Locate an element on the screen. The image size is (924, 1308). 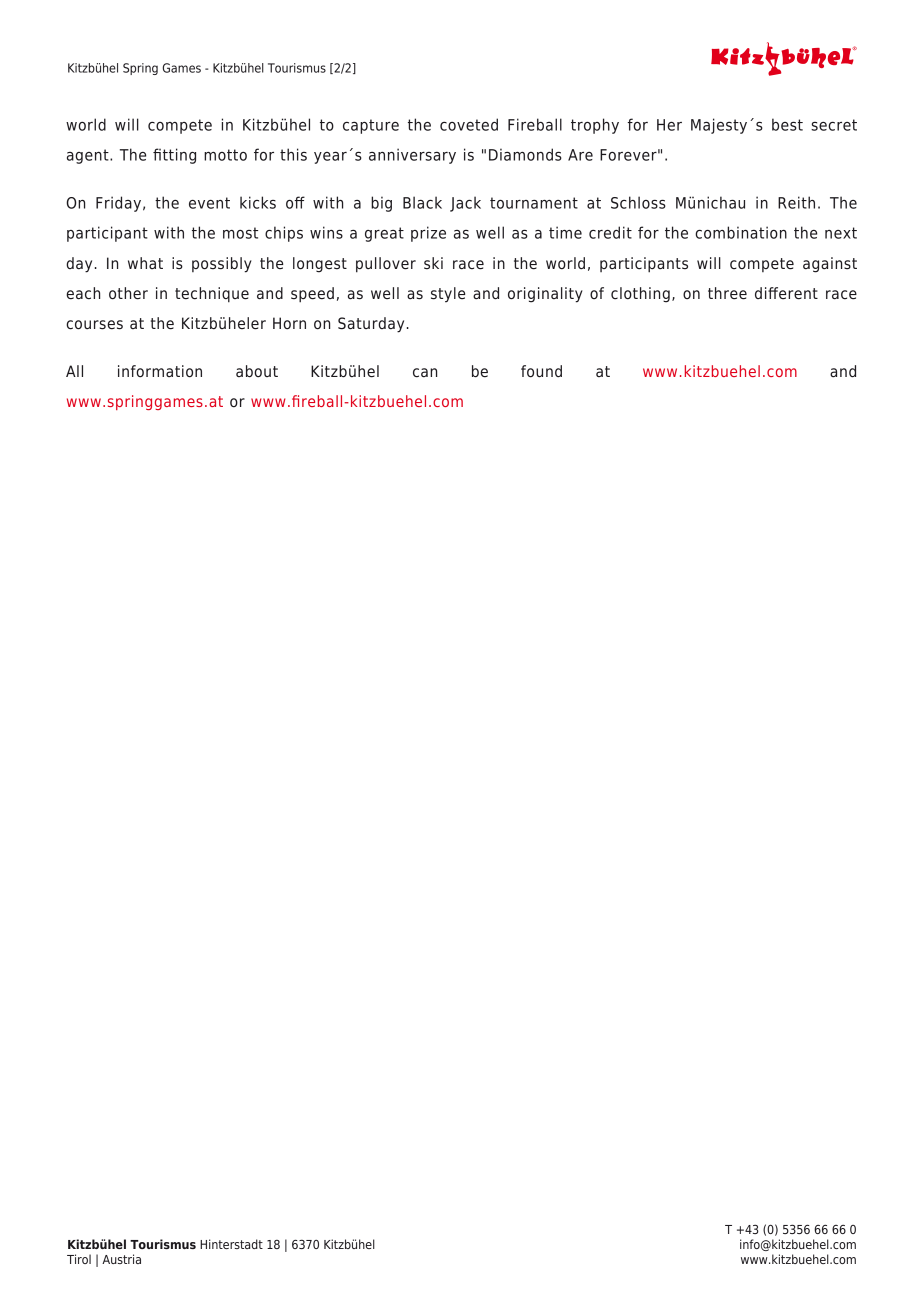
Horn is located at coordinates (289, 323).
